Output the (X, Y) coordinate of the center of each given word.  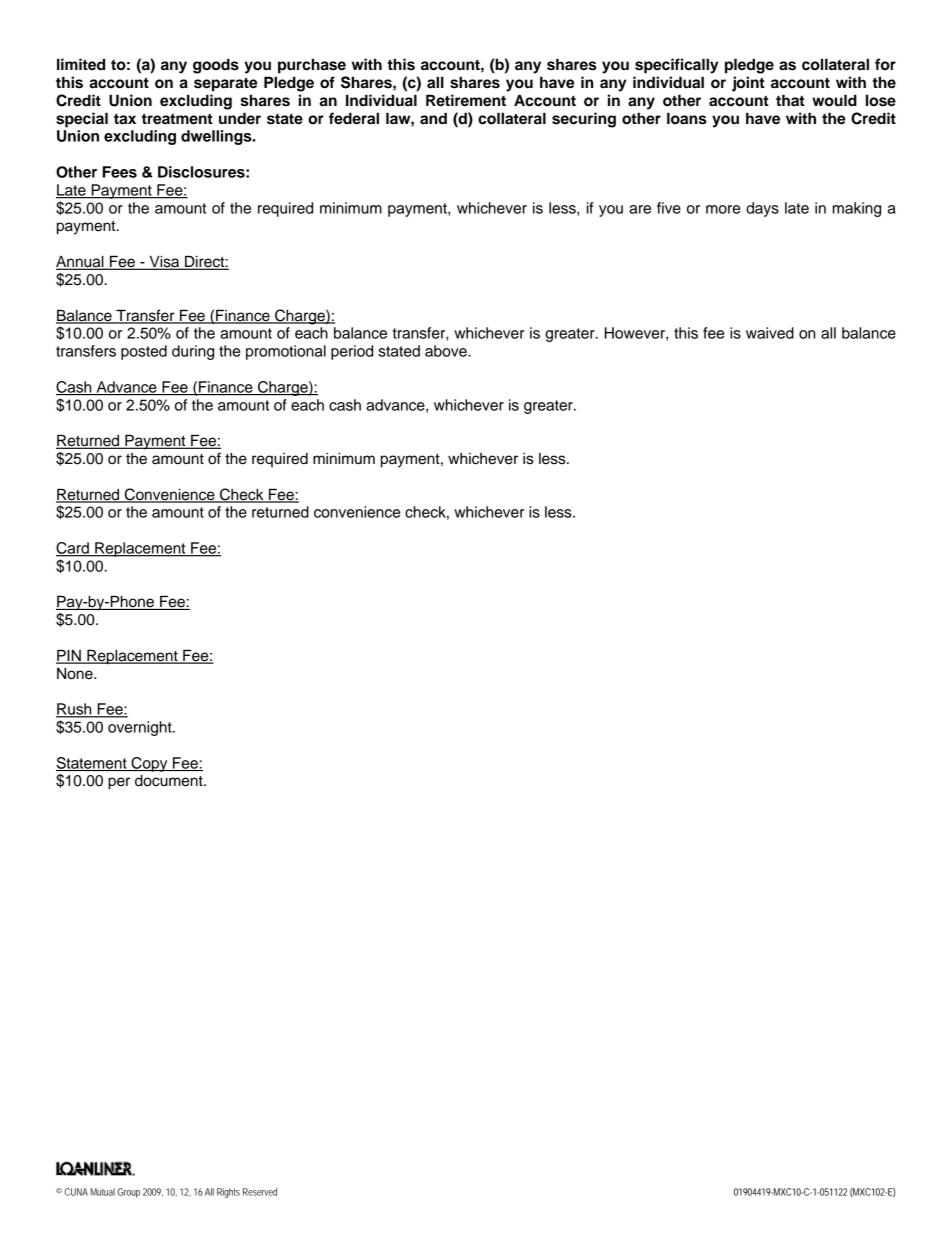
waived (770, 333)
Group (129, 1193)
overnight (141, 728)
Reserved (260, 1192)
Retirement (466, 100)
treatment (177, 119)
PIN (69, 656)
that (790, 100)
